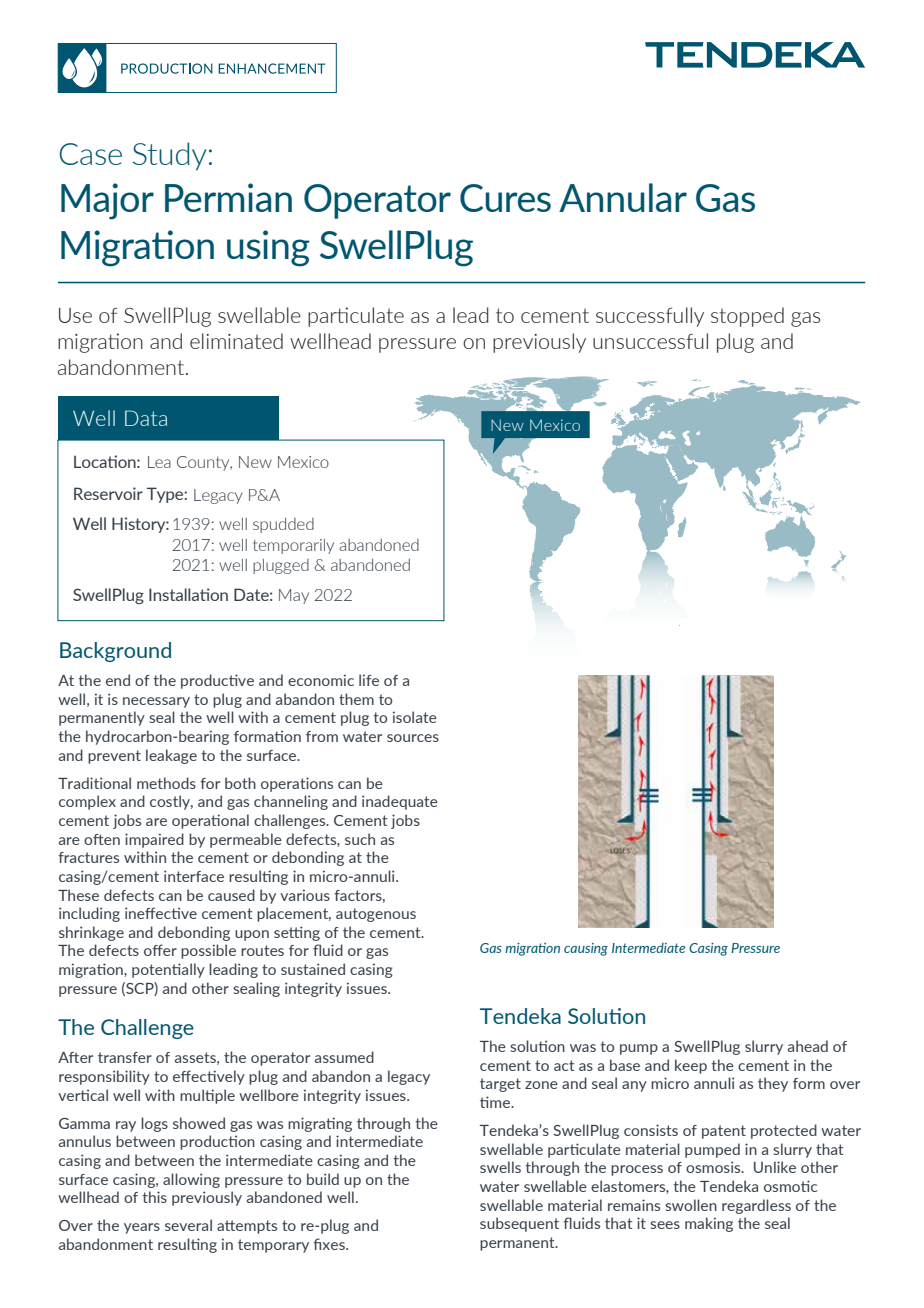 The image size is (924, 1308). Describe the element at coordinates (623, 197) in the screenshot. I see `Annular` at that location.
